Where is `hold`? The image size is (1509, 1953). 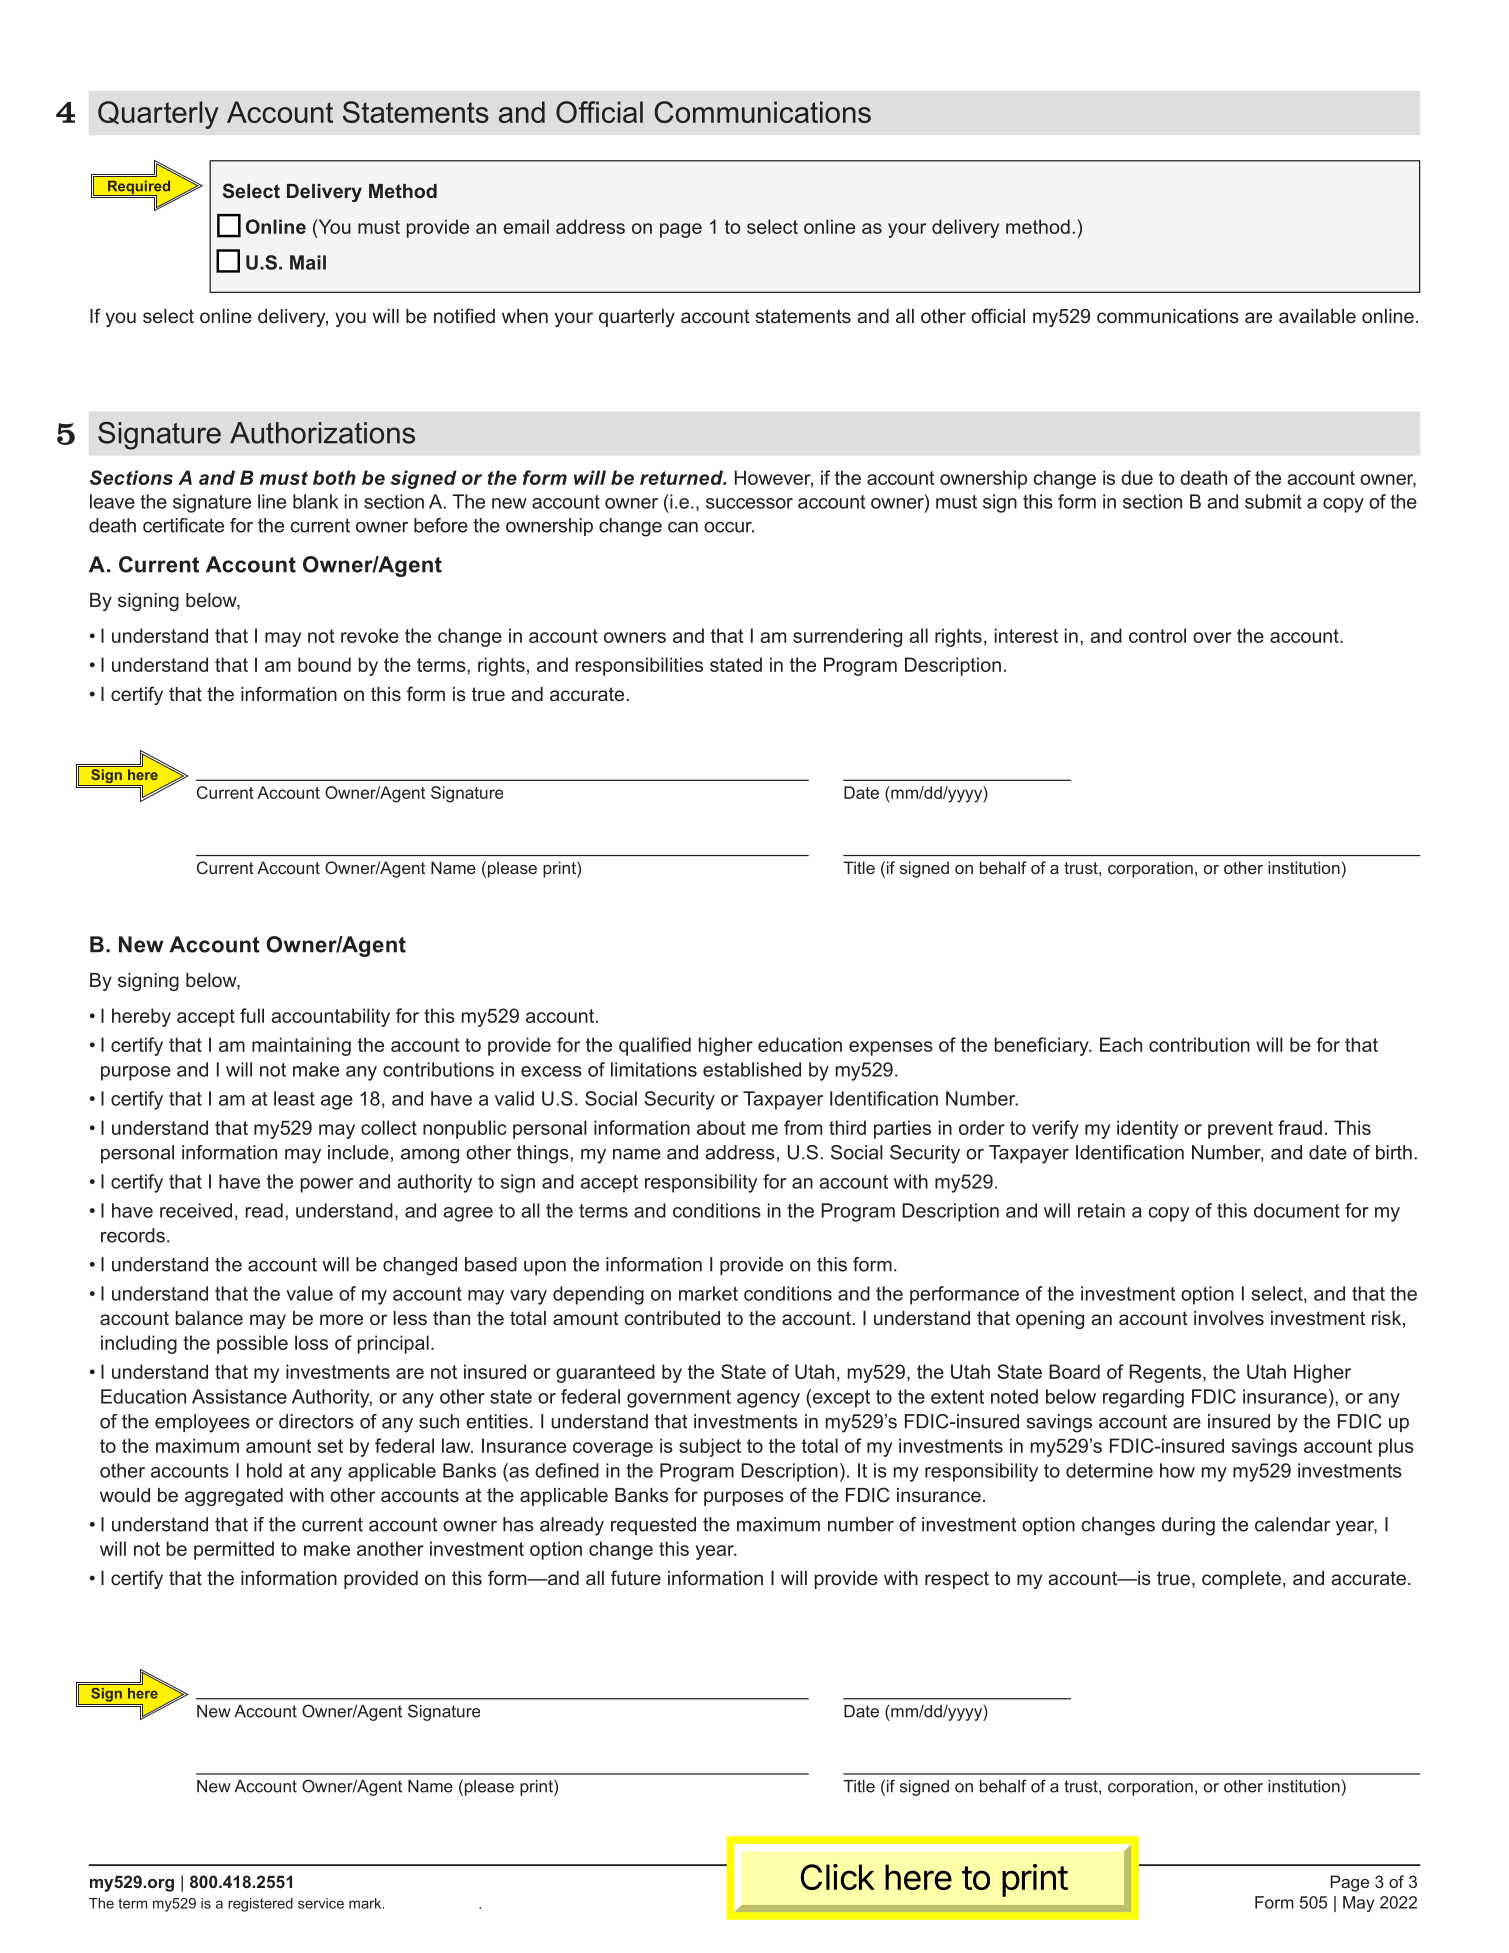 hold is located at coordinates (264, 1470).
